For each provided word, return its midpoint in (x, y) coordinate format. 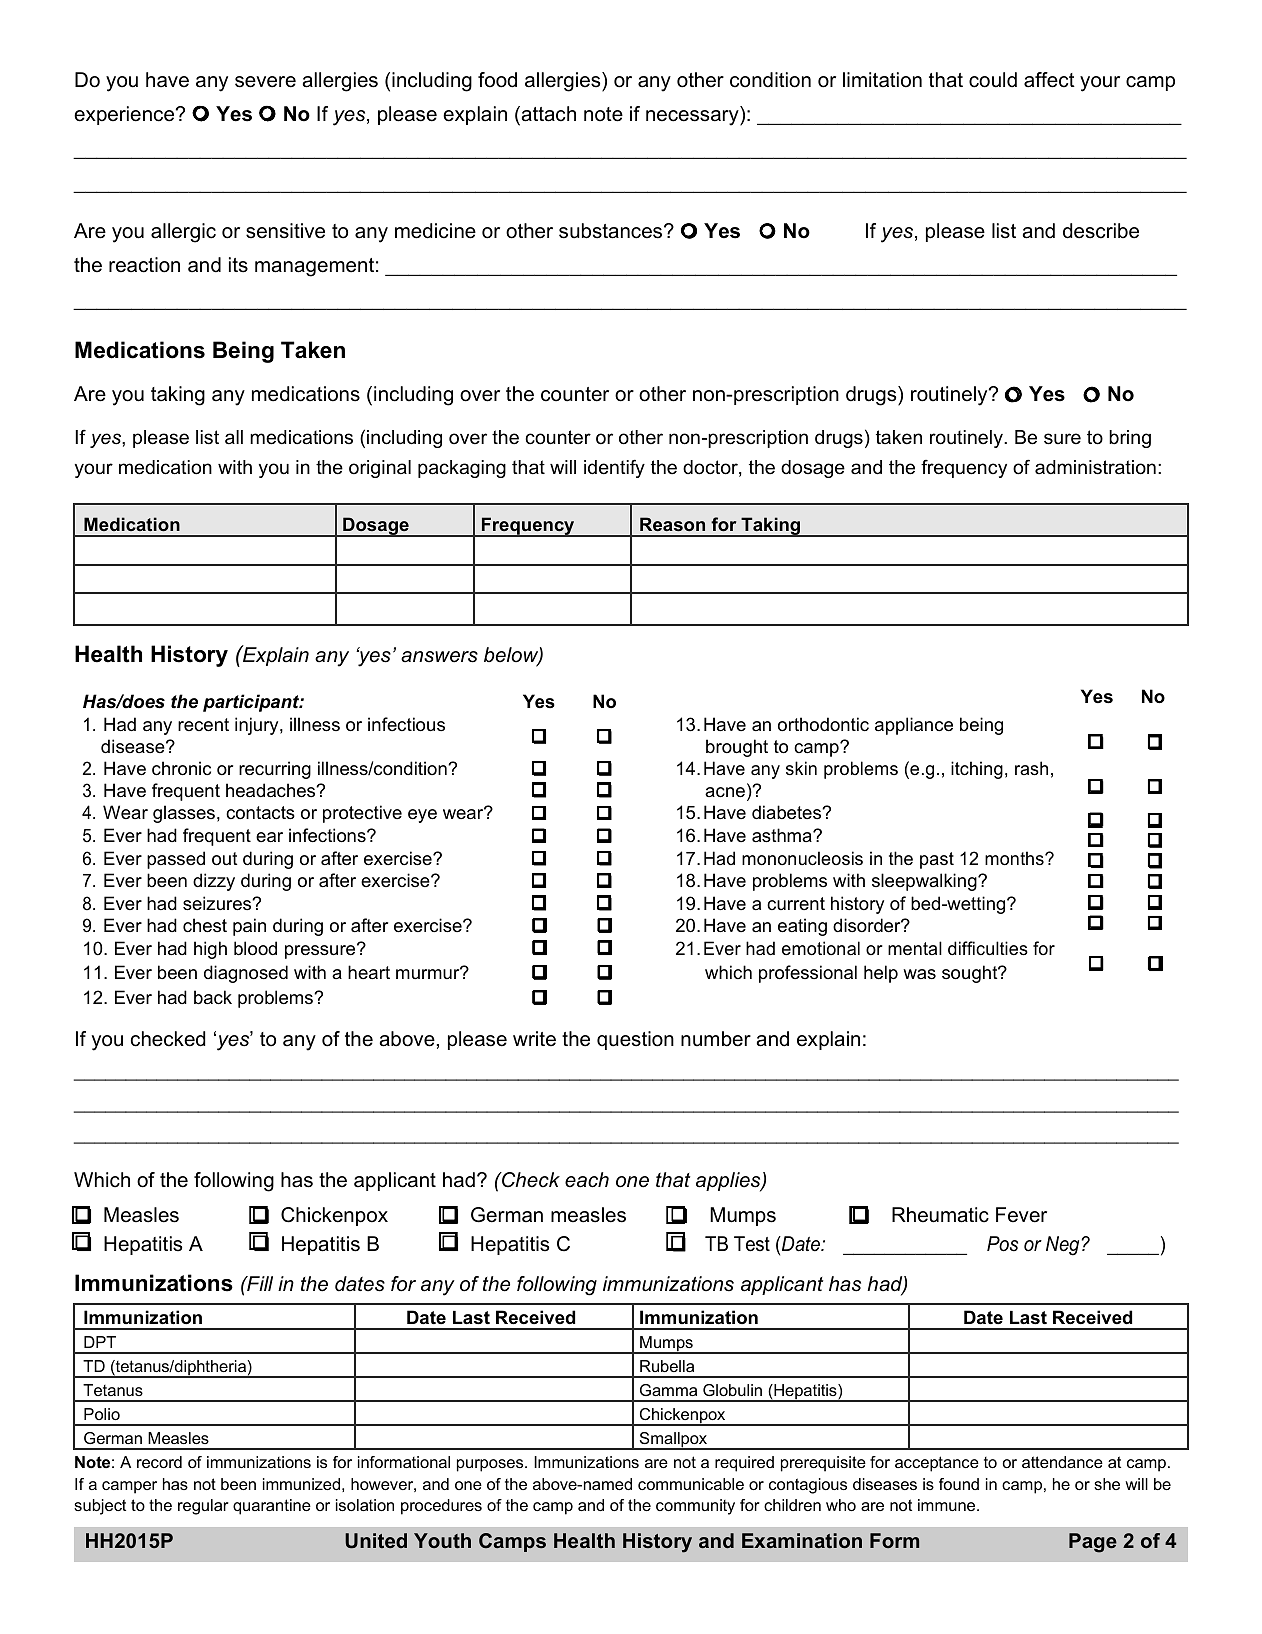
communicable (691, 1484)
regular (203, 1507)
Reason (672, 524)
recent (203, 725)
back (213, 997)
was (919, 974)
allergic (183, 233)
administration (1095, 467)
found (959, 1484)
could (993, 80)
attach (547, 114)
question (635, 1040)
